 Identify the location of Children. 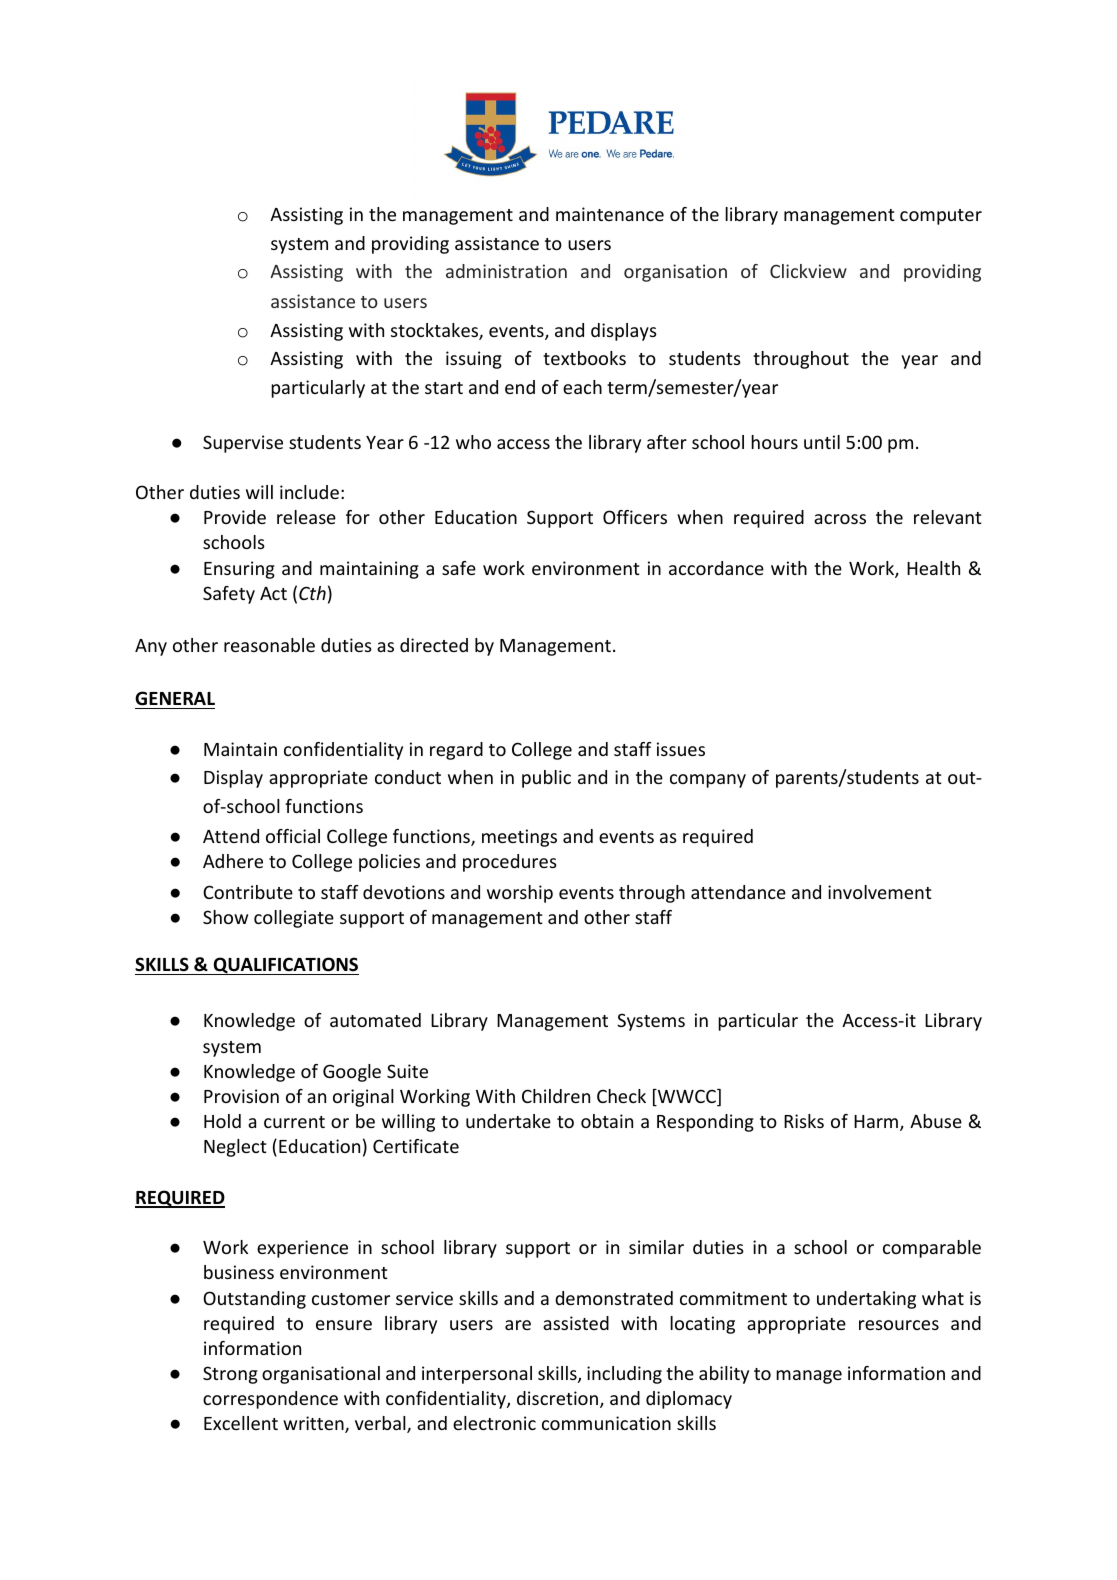
(556, 1096).
